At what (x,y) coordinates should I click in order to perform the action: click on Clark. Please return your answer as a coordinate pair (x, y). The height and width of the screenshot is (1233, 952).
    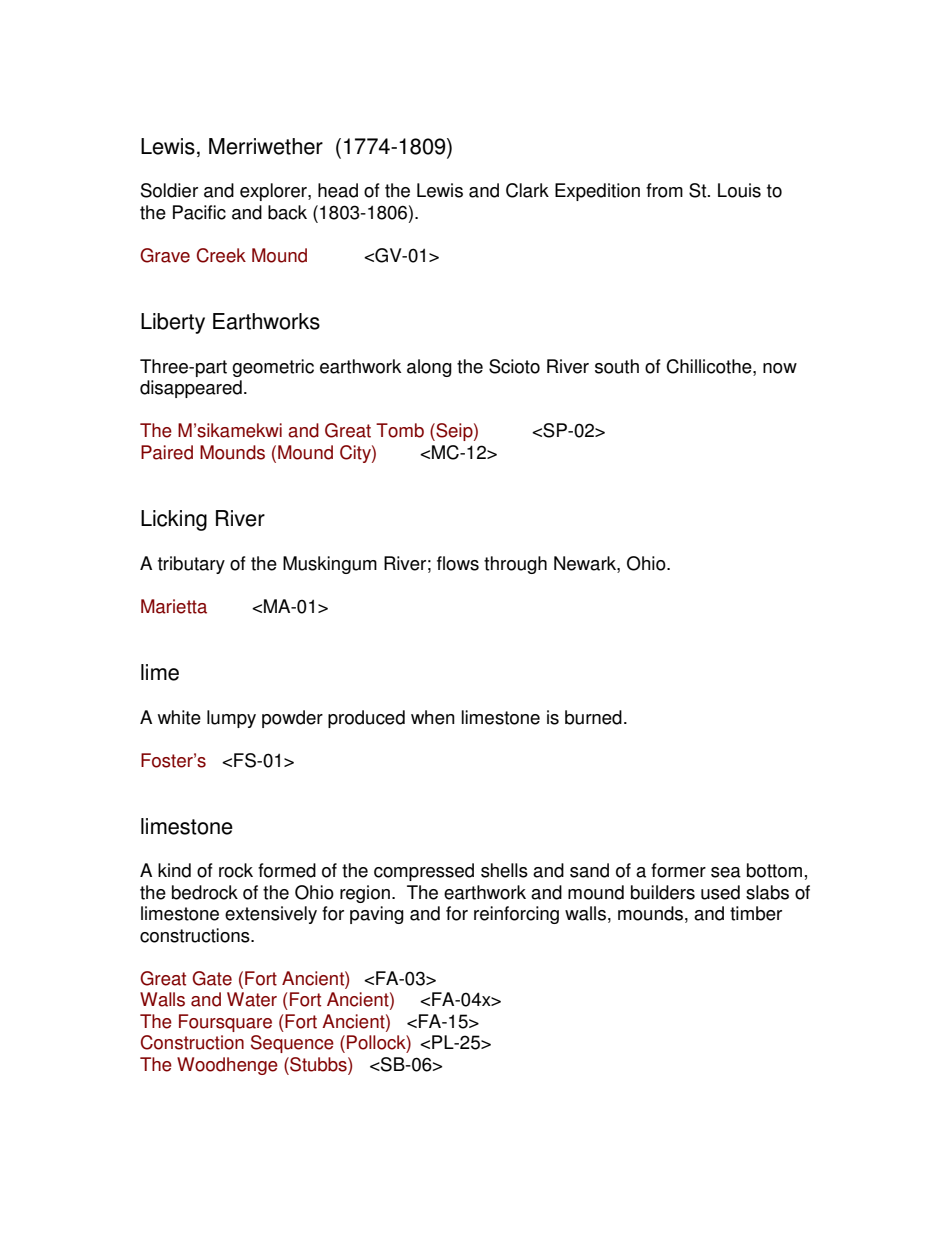
    Looking at the image, I should click on (527, 190).
